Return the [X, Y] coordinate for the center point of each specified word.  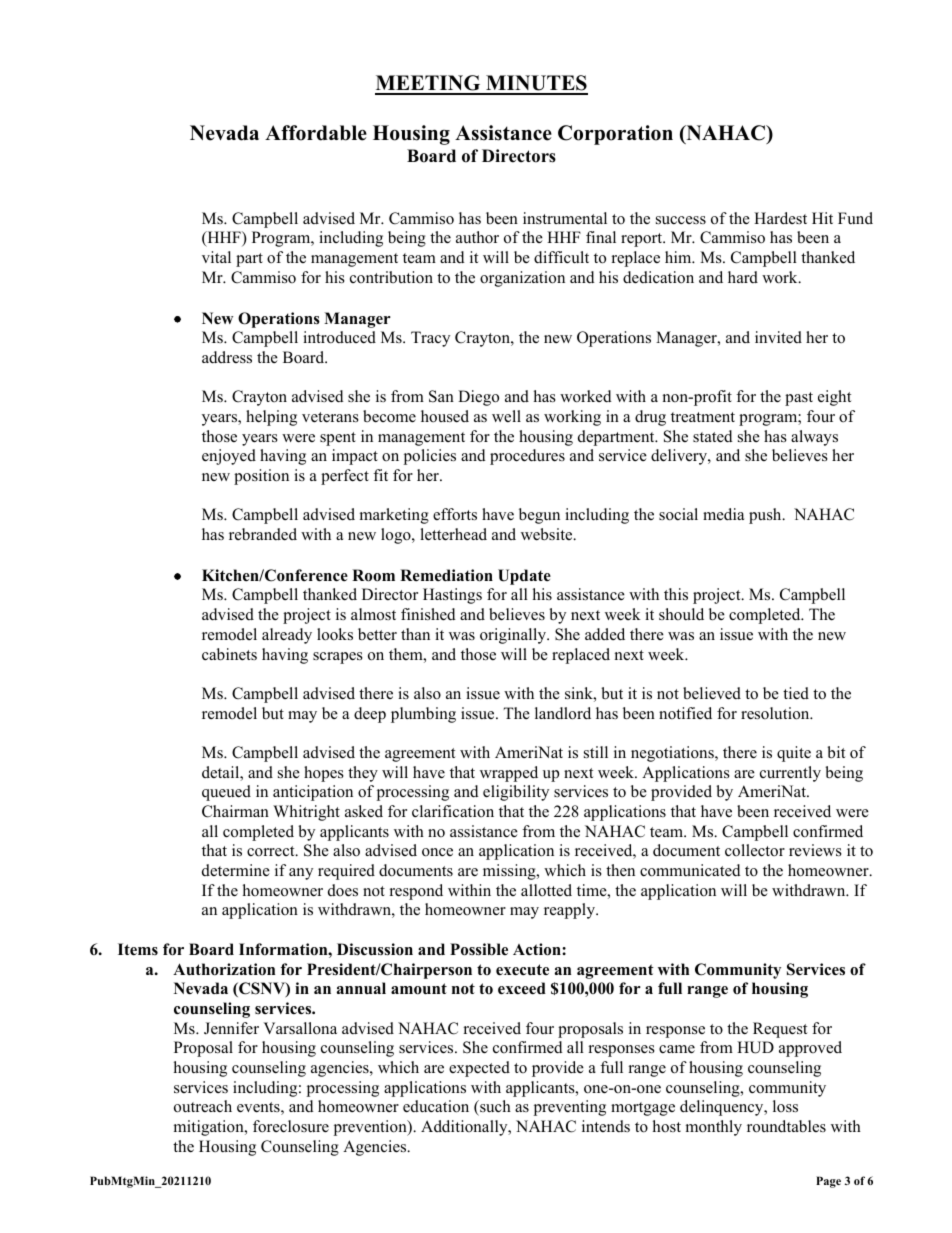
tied [796, 693]
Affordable [316, 133]
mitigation [210, 1128]
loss [785, 1106]
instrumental [565, 218]
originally [514, 636]
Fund [855, 218]
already [287, 636]
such [494, 1108]
